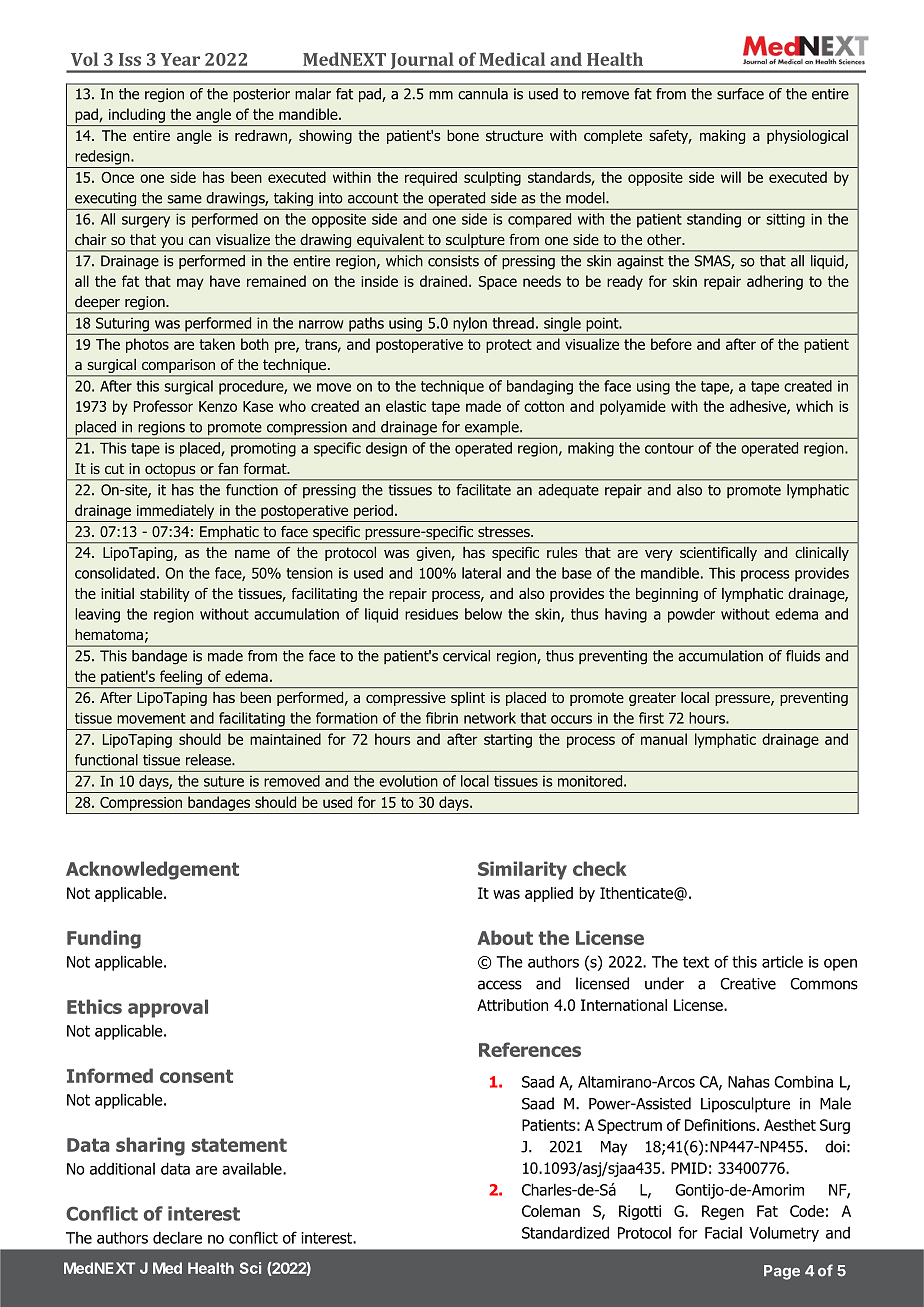 The height and width of the screenshot is (1307, 924). Describe the element at coordinates (180, 59) in the screenshot. I see `Year` at that location.
